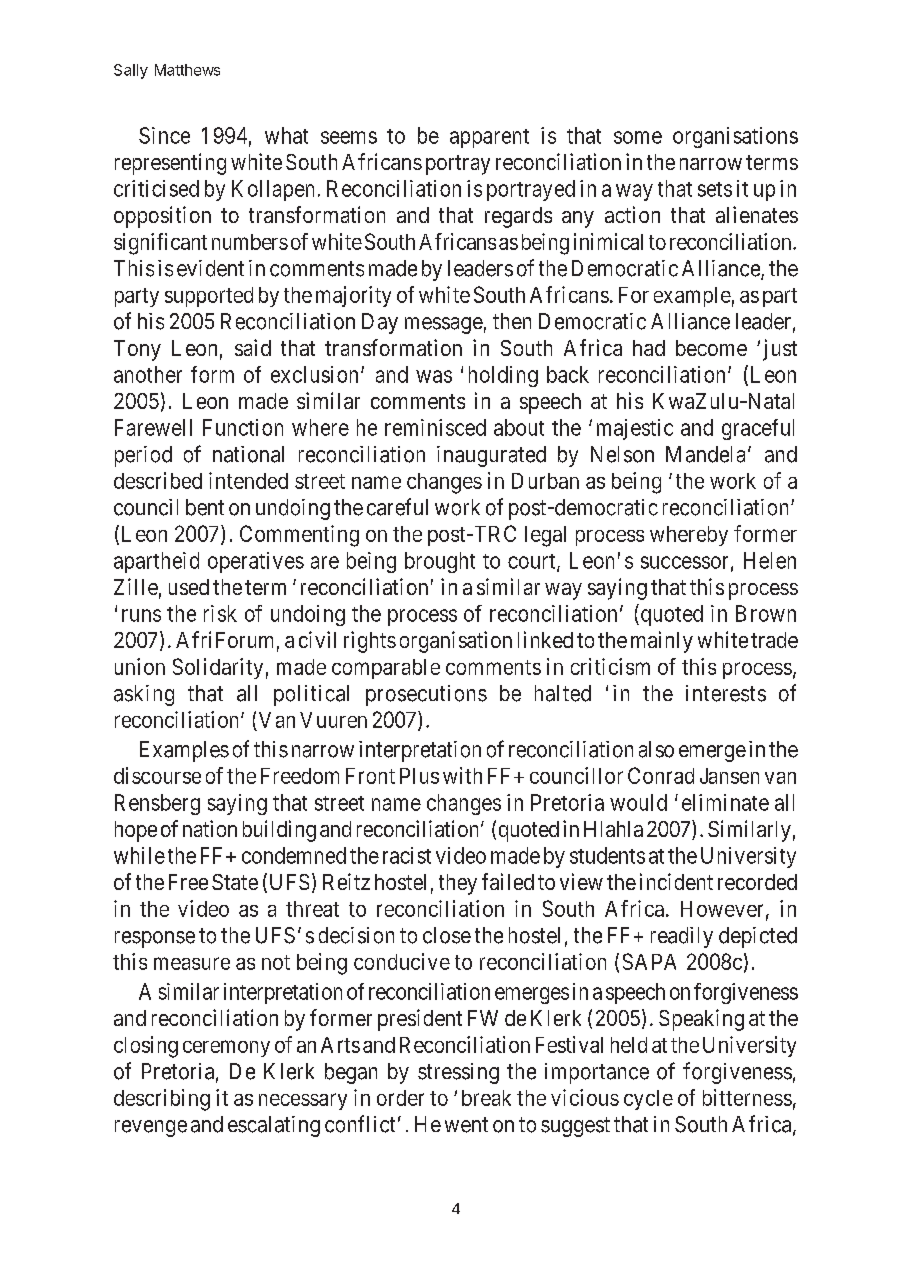 The image size is (910, 1280). Describe the element at coordinates (722, 909) in the image. I see `However` at that location.
